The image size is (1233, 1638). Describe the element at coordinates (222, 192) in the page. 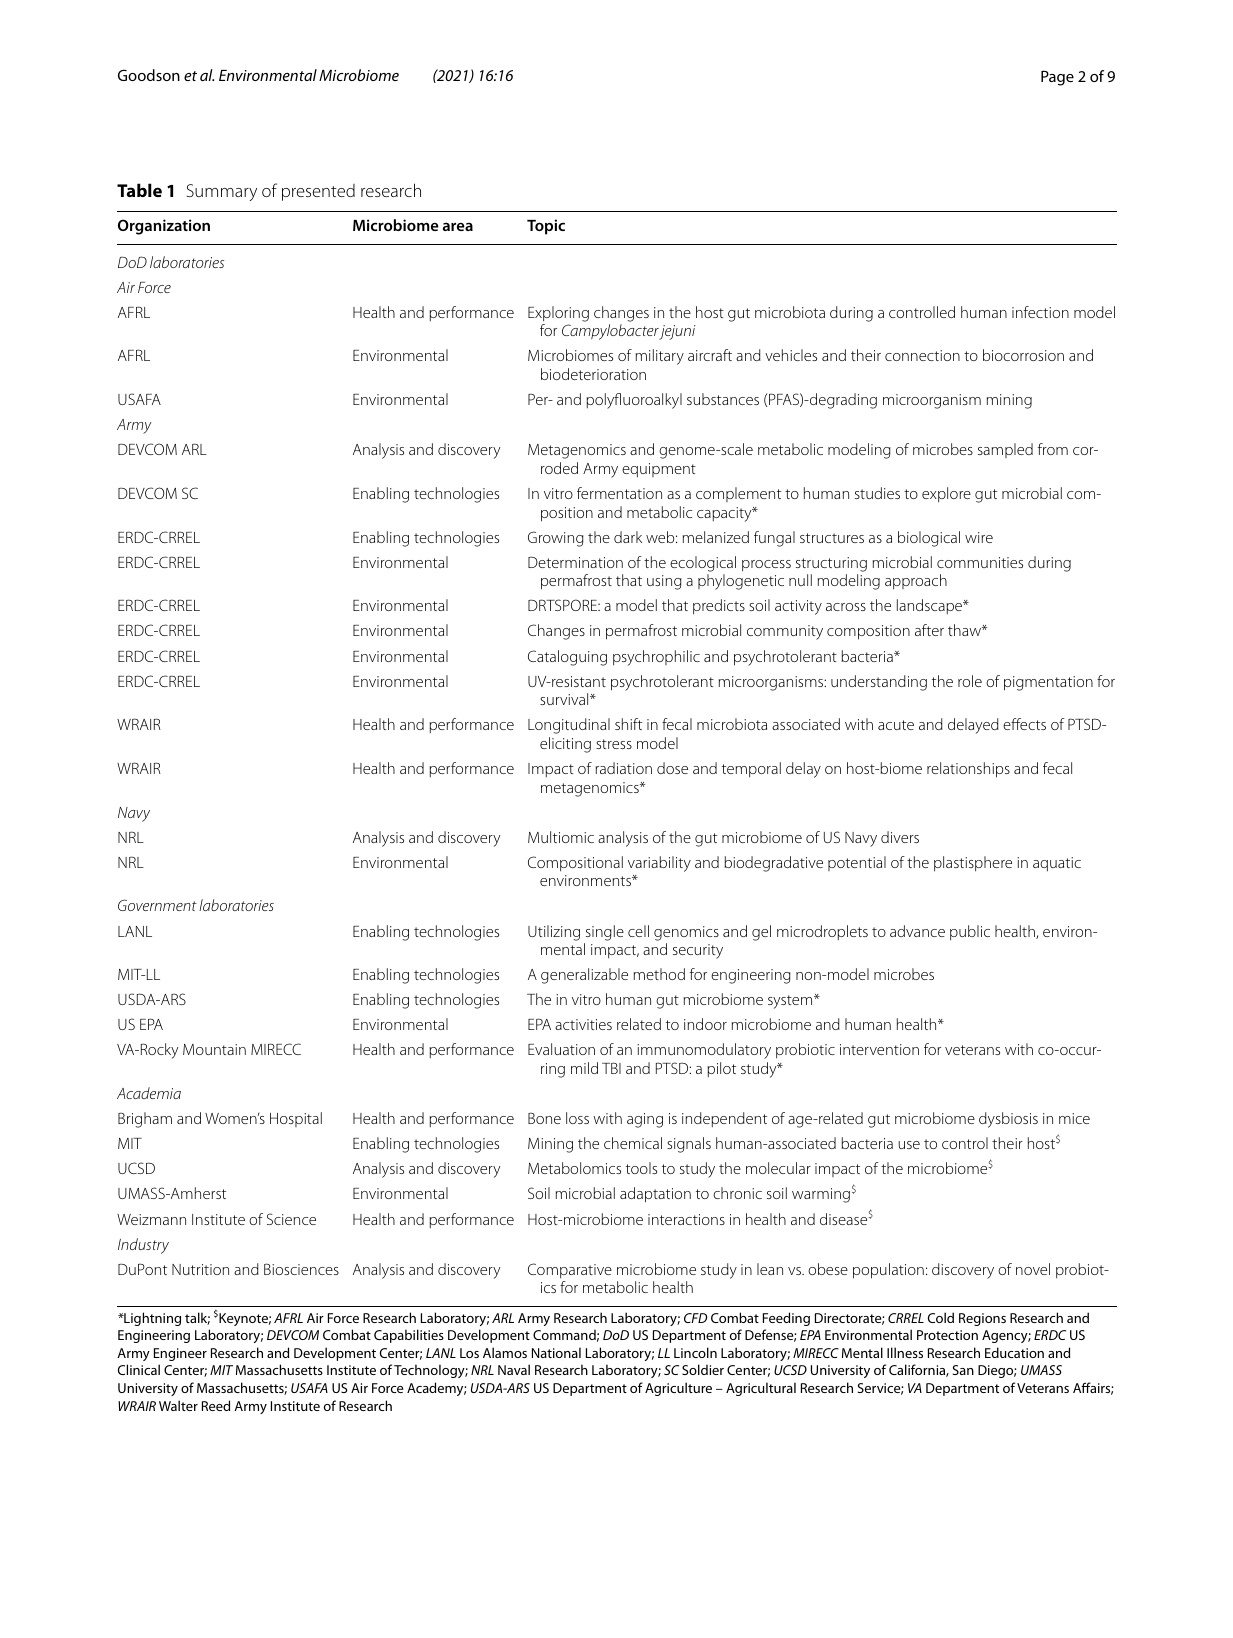

I see `Summary` at that location.
